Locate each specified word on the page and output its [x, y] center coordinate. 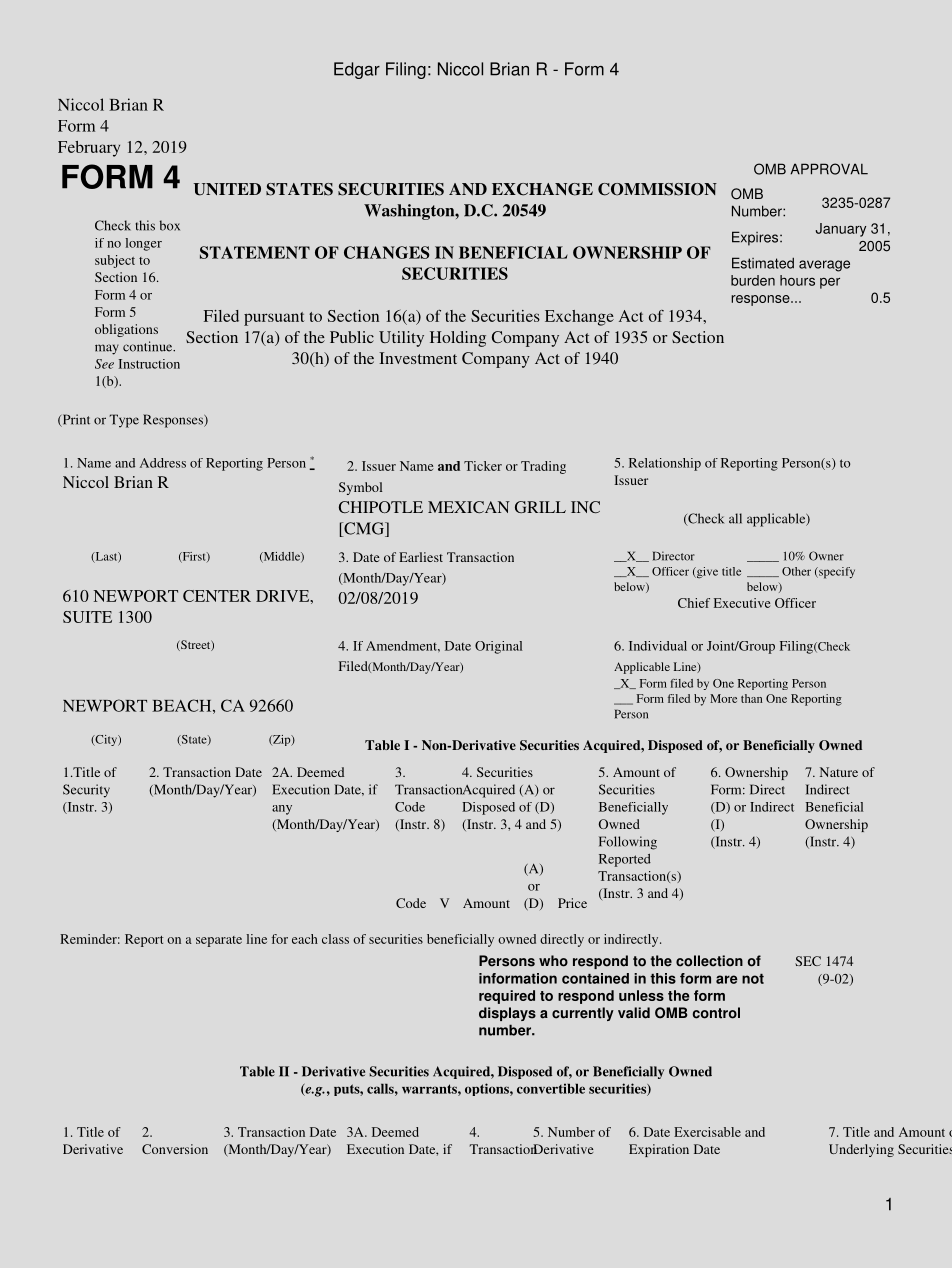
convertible [551, 1088]
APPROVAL [829, 169]
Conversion [175, 1149]
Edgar [357, 70]
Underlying [861, 1150]
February [89, 149]
